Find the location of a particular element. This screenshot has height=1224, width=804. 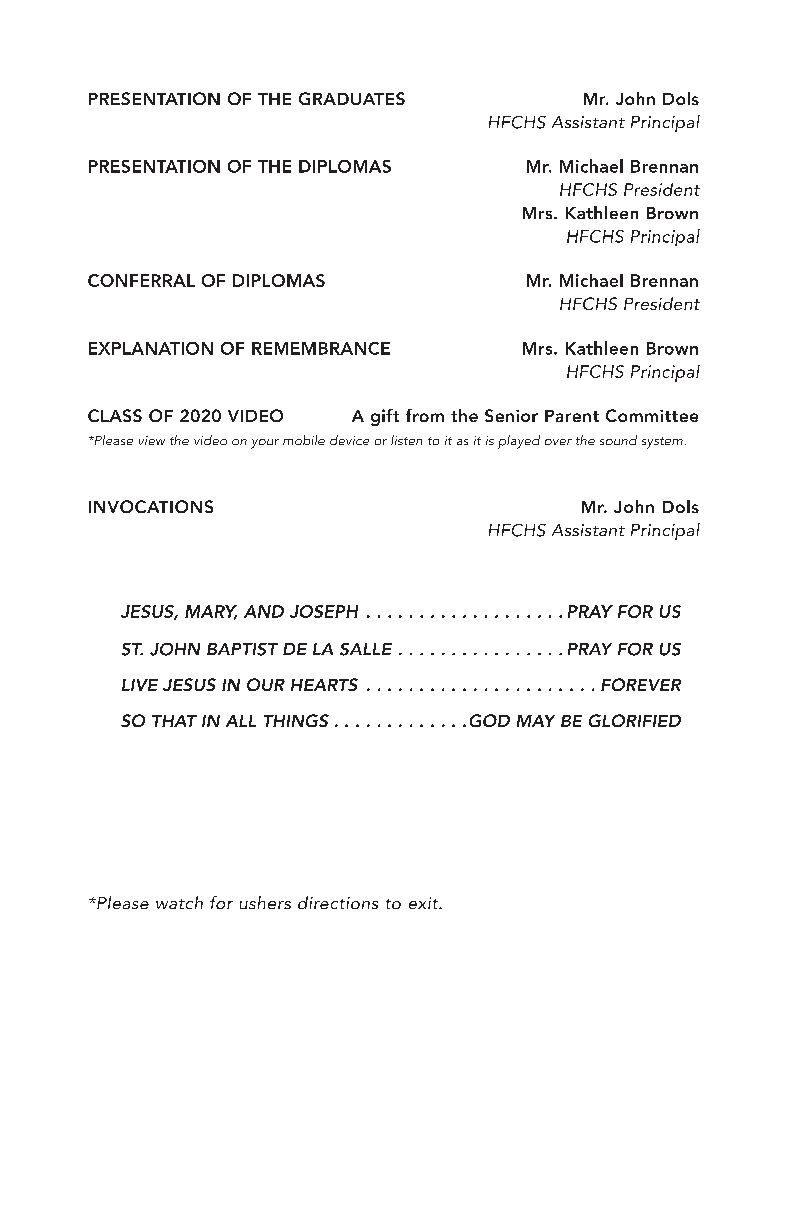

gift is located at coordinates (385, 417).
